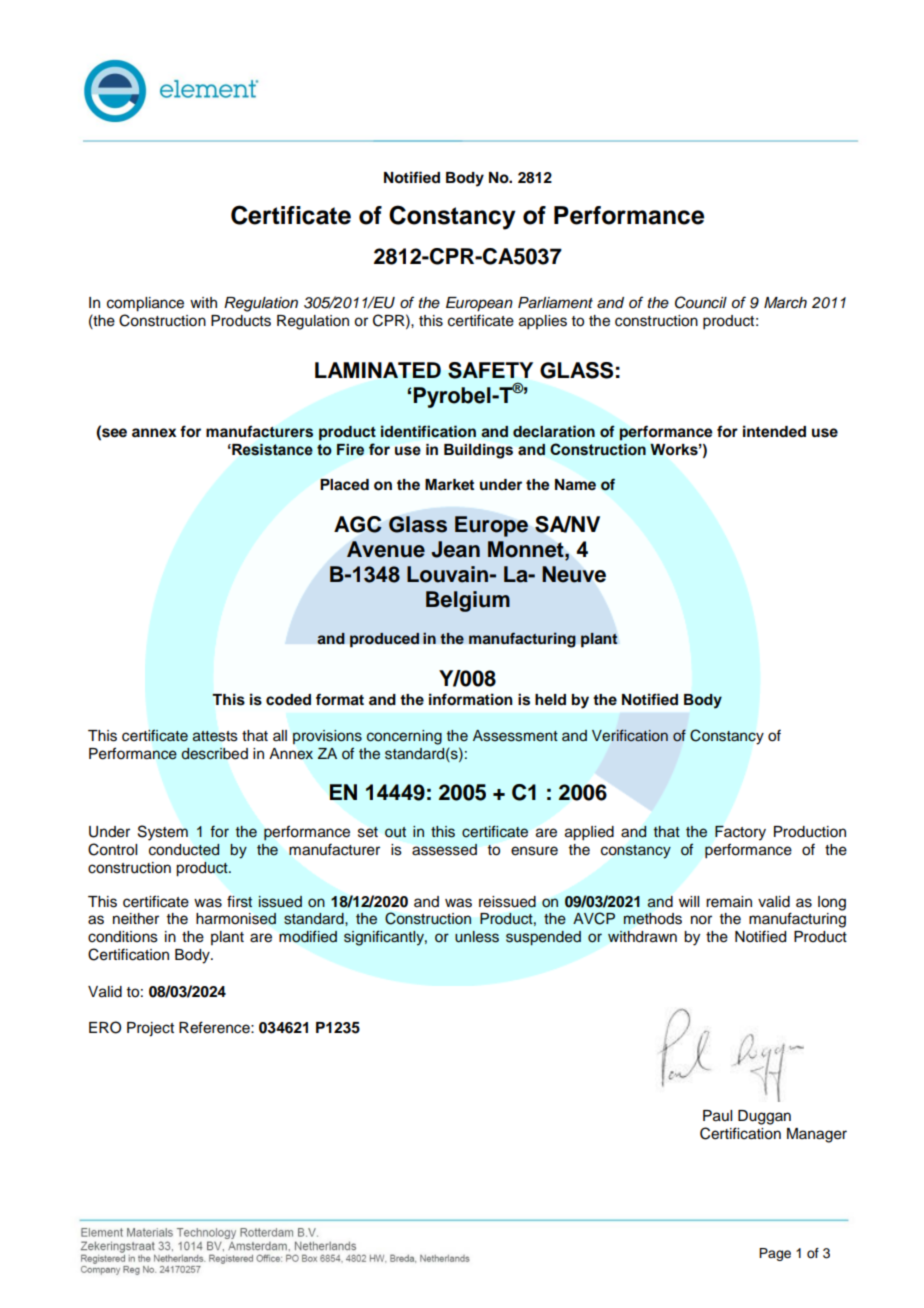 The image size is (924, 1308). Describe the element at coordinates (477, 937) in the document. I see `unless` at that location.
